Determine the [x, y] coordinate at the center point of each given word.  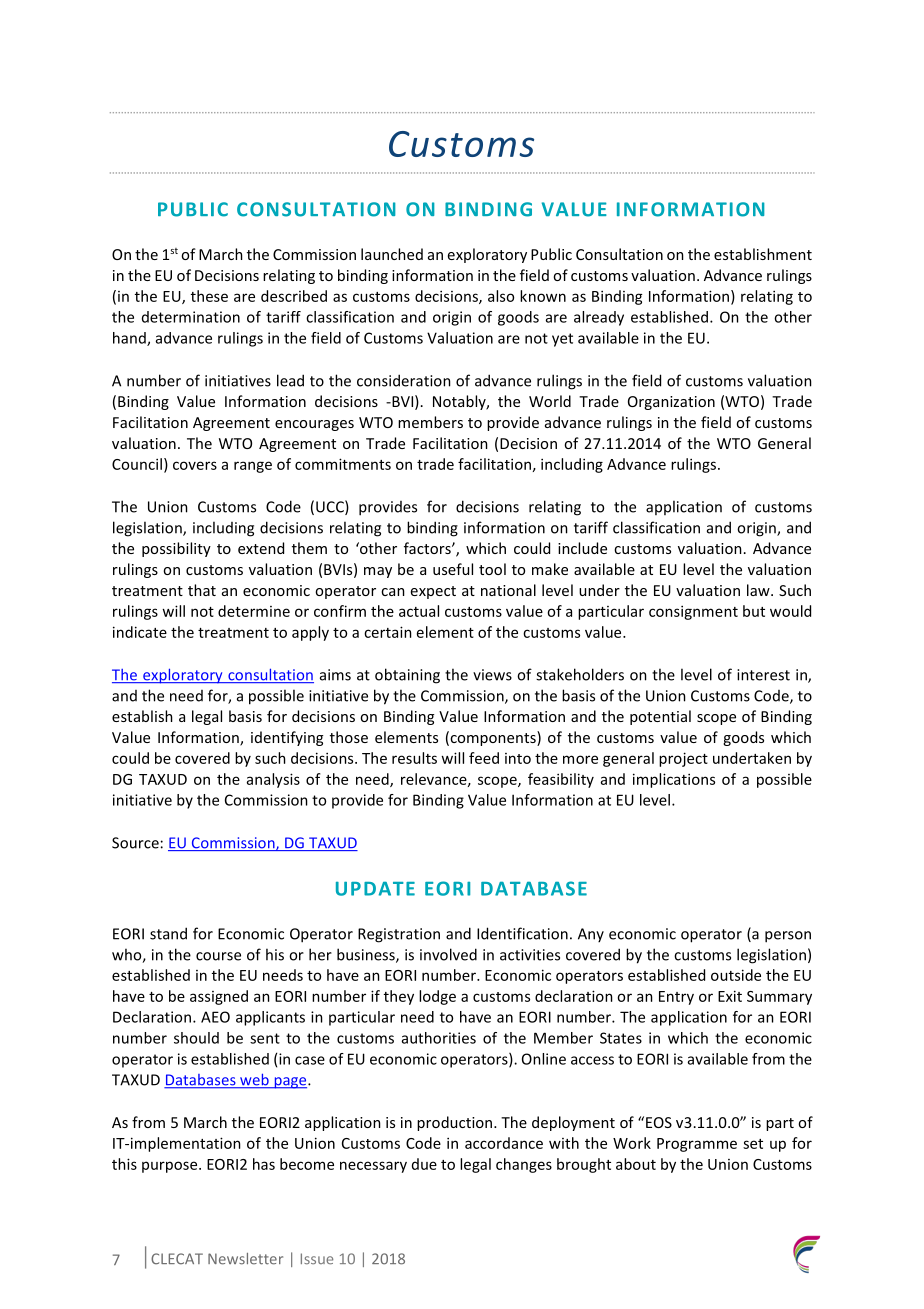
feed [484, 758]
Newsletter [245, 1259]
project [683, 759]
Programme [697, 1145]
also [501, 296]
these [209, 296]
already [599, 318]
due [424, 1164]
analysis [273, 780]
